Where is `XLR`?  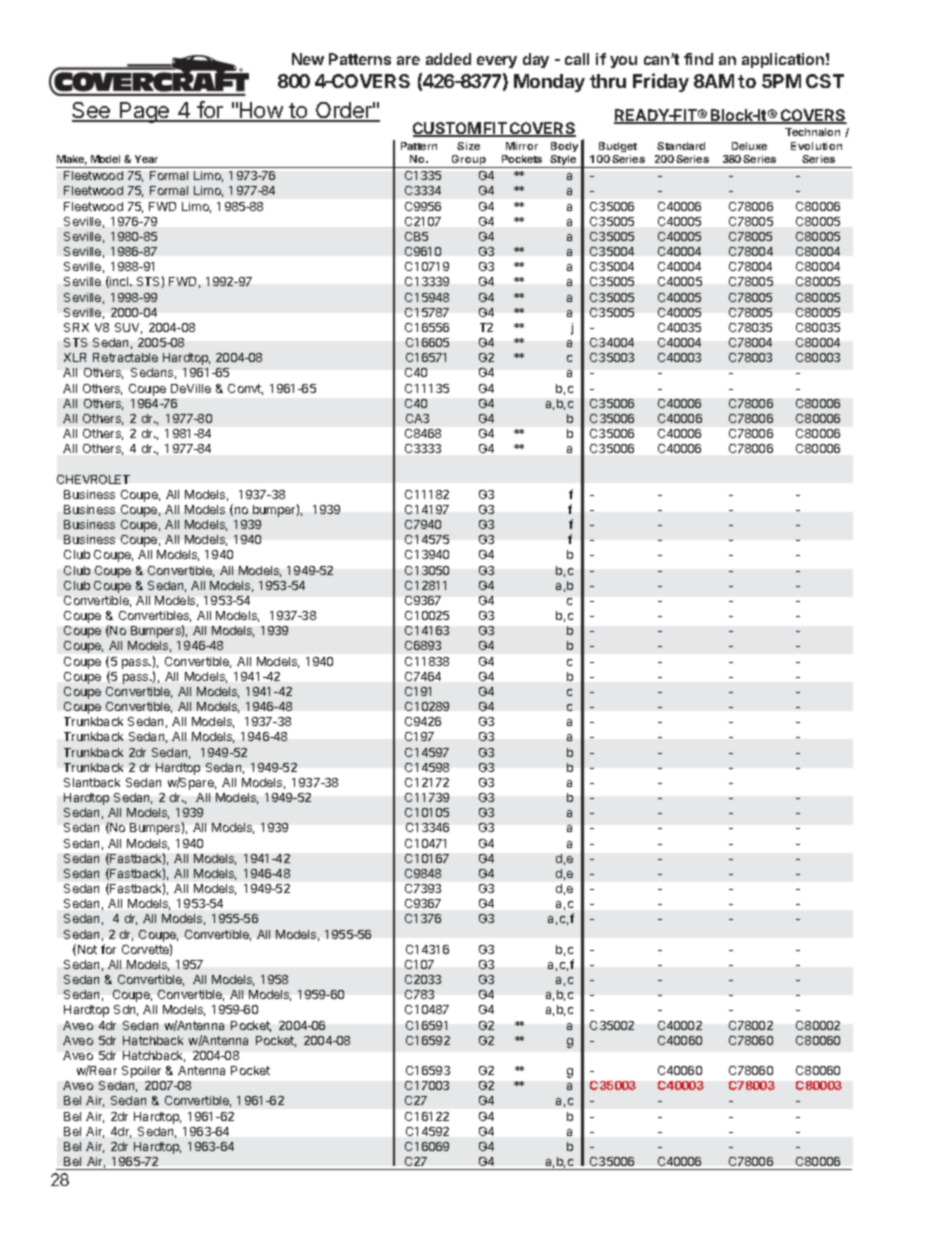
XLR is located at coordinates (75, 357).
